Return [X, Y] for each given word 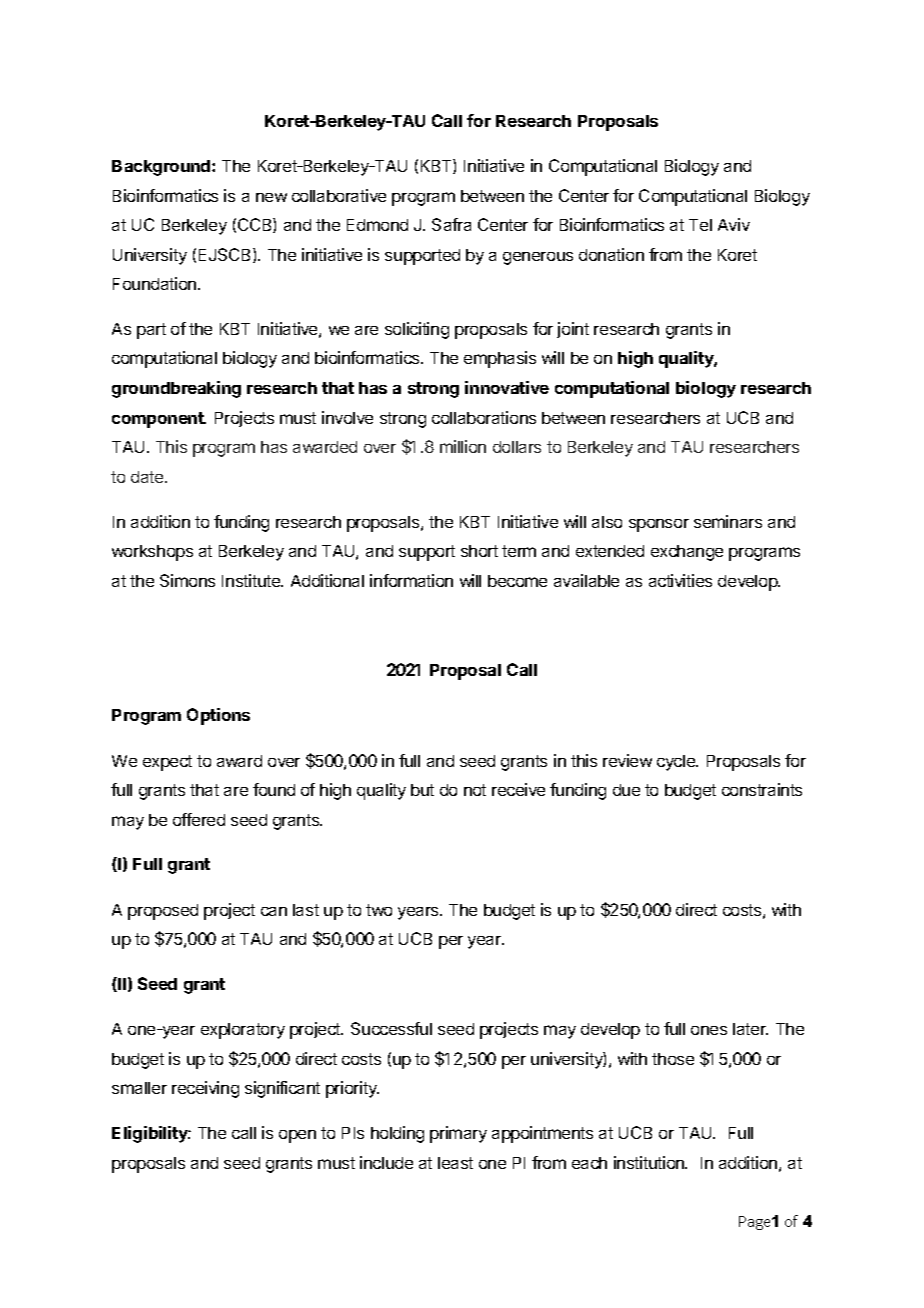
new [271, 197]
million [463, 446]
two [379, 910]
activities [680, 580]
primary [458, 1134]
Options [218, 716]
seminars [728, 521]
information [411, 580]
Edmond [377, 225]
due [626, 790]
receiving [205, 1089]
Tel [700, 225]
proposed [163, 912]
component [159, 420]
